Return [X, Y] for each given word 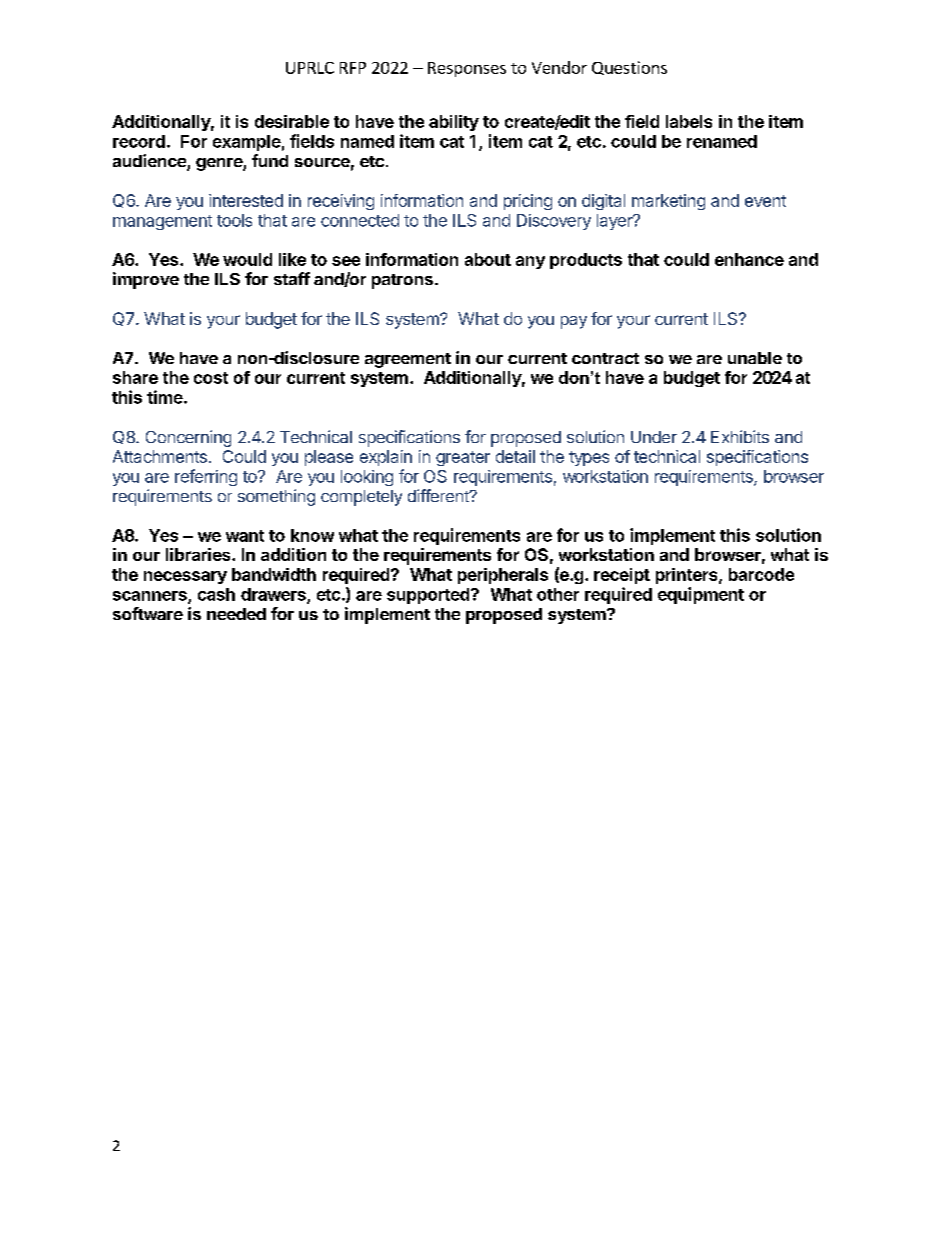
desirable [292, 121]
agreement [408, 360]
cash [216, 594]
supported [428, 596]
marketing [668, 202]
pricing [528, 202]
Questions [629, 68]
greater [463, 458]
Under [654, 437]
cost [211, 378]
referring [206, 477]
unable [755, 358]
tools [234, 220]
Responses [467, 69]
